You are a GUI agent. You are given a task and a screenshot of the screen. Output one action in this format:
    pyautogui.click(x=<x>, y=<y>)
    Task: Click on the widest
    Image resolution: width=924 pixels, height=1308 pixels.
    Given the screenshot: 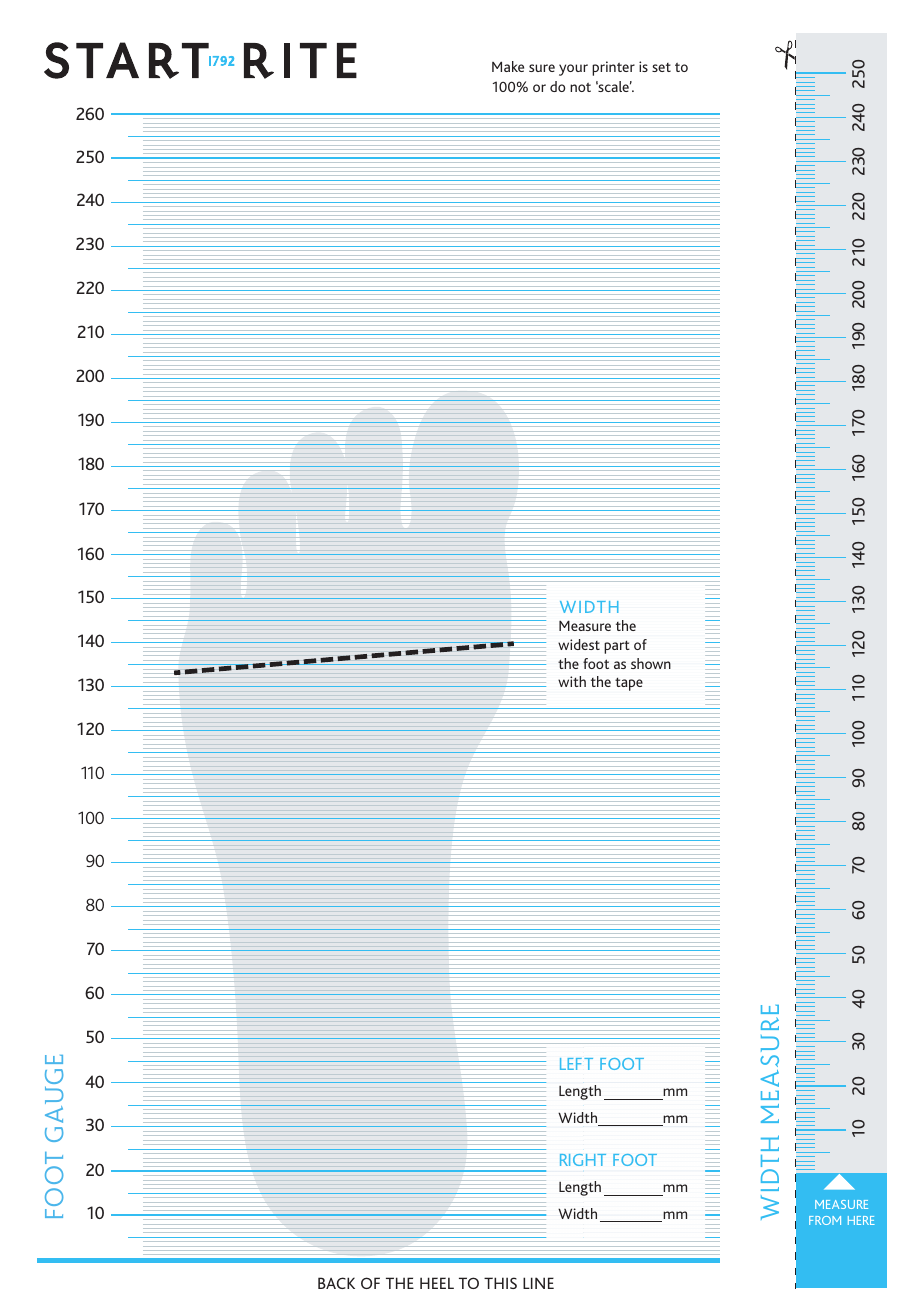 What is the action you would take?
    pyautogui.click(x=579, y=644)
